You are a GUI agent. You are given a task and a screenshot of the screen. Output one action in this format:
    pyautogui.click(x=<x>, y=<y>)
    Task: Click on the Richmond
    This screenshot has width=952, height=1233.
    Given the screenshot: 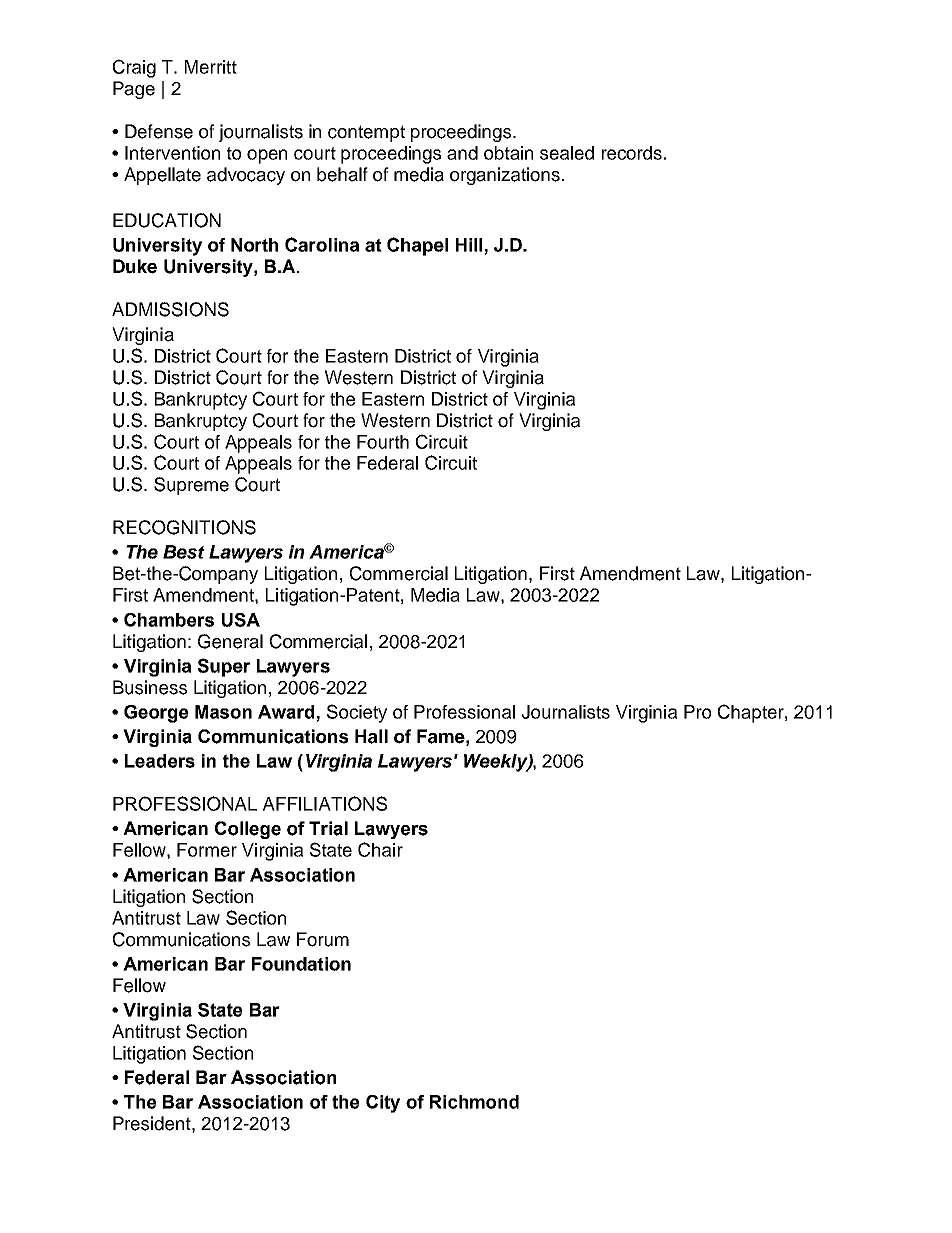 What is the action you would take?
    pyautogui.click(x=474, y=1102)
